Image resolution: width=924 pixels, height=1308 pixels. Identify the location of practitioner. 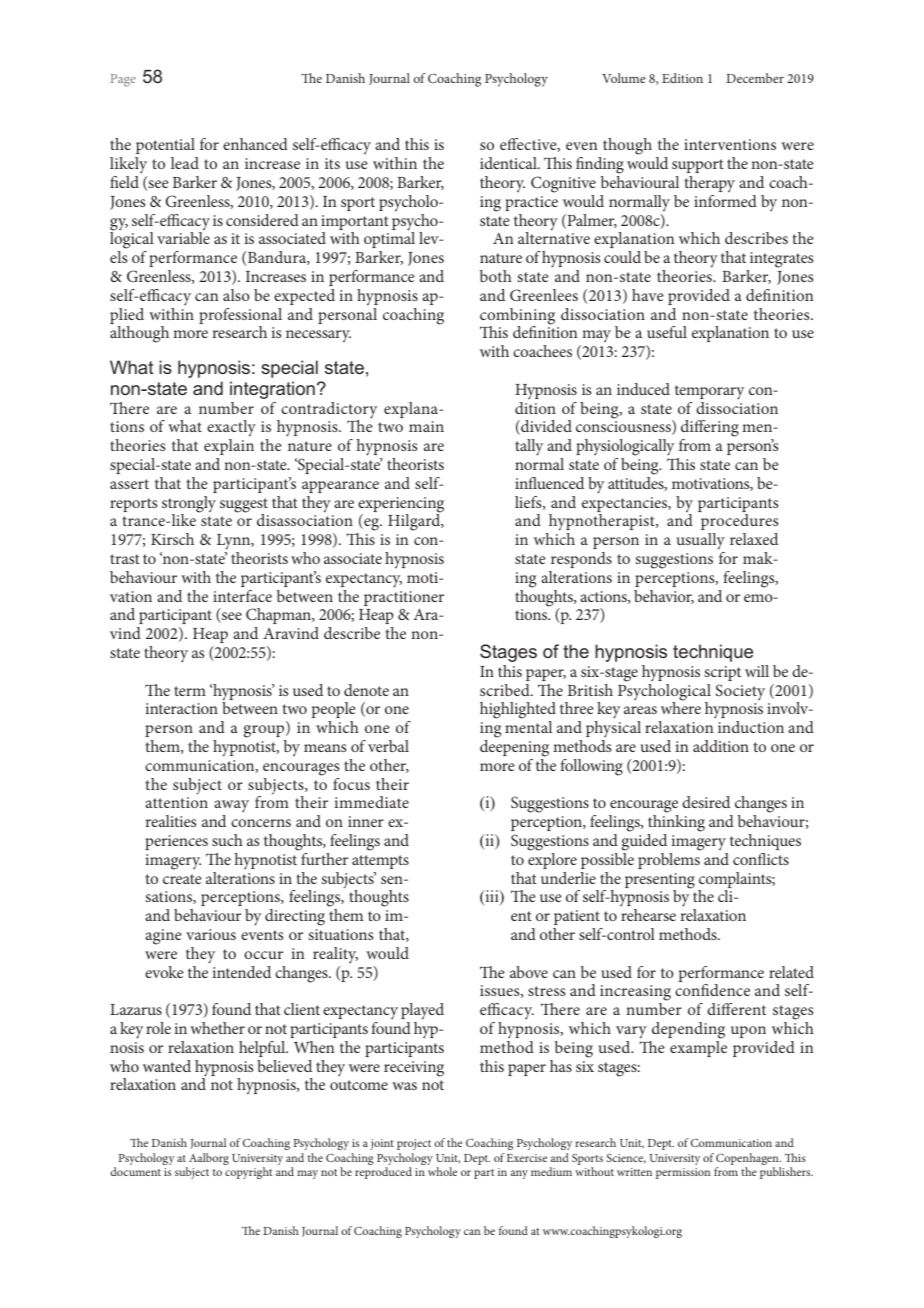
(404, 598).
